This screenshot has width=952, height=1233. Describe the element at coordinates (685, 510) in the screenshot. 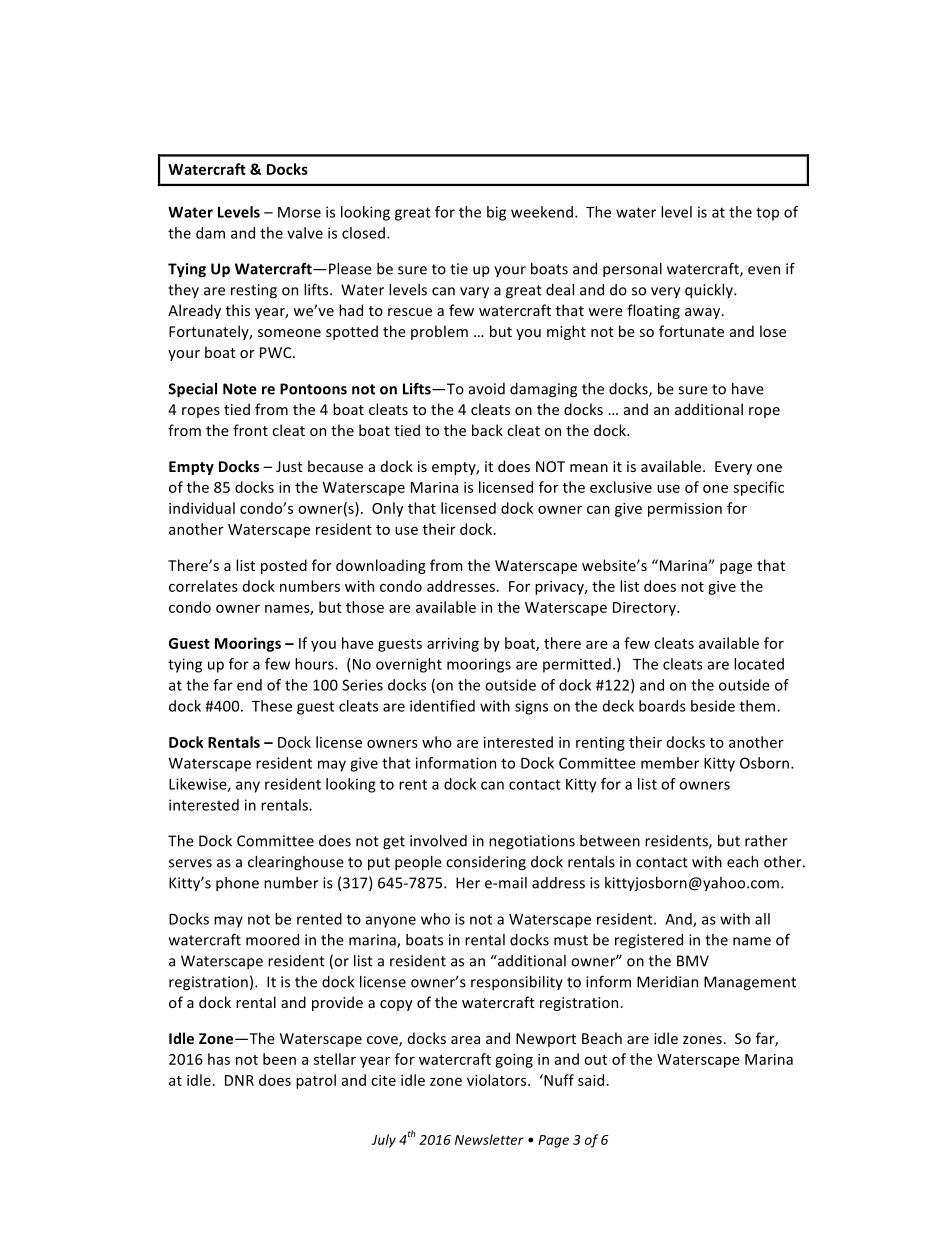

I see `permission` at that location.
